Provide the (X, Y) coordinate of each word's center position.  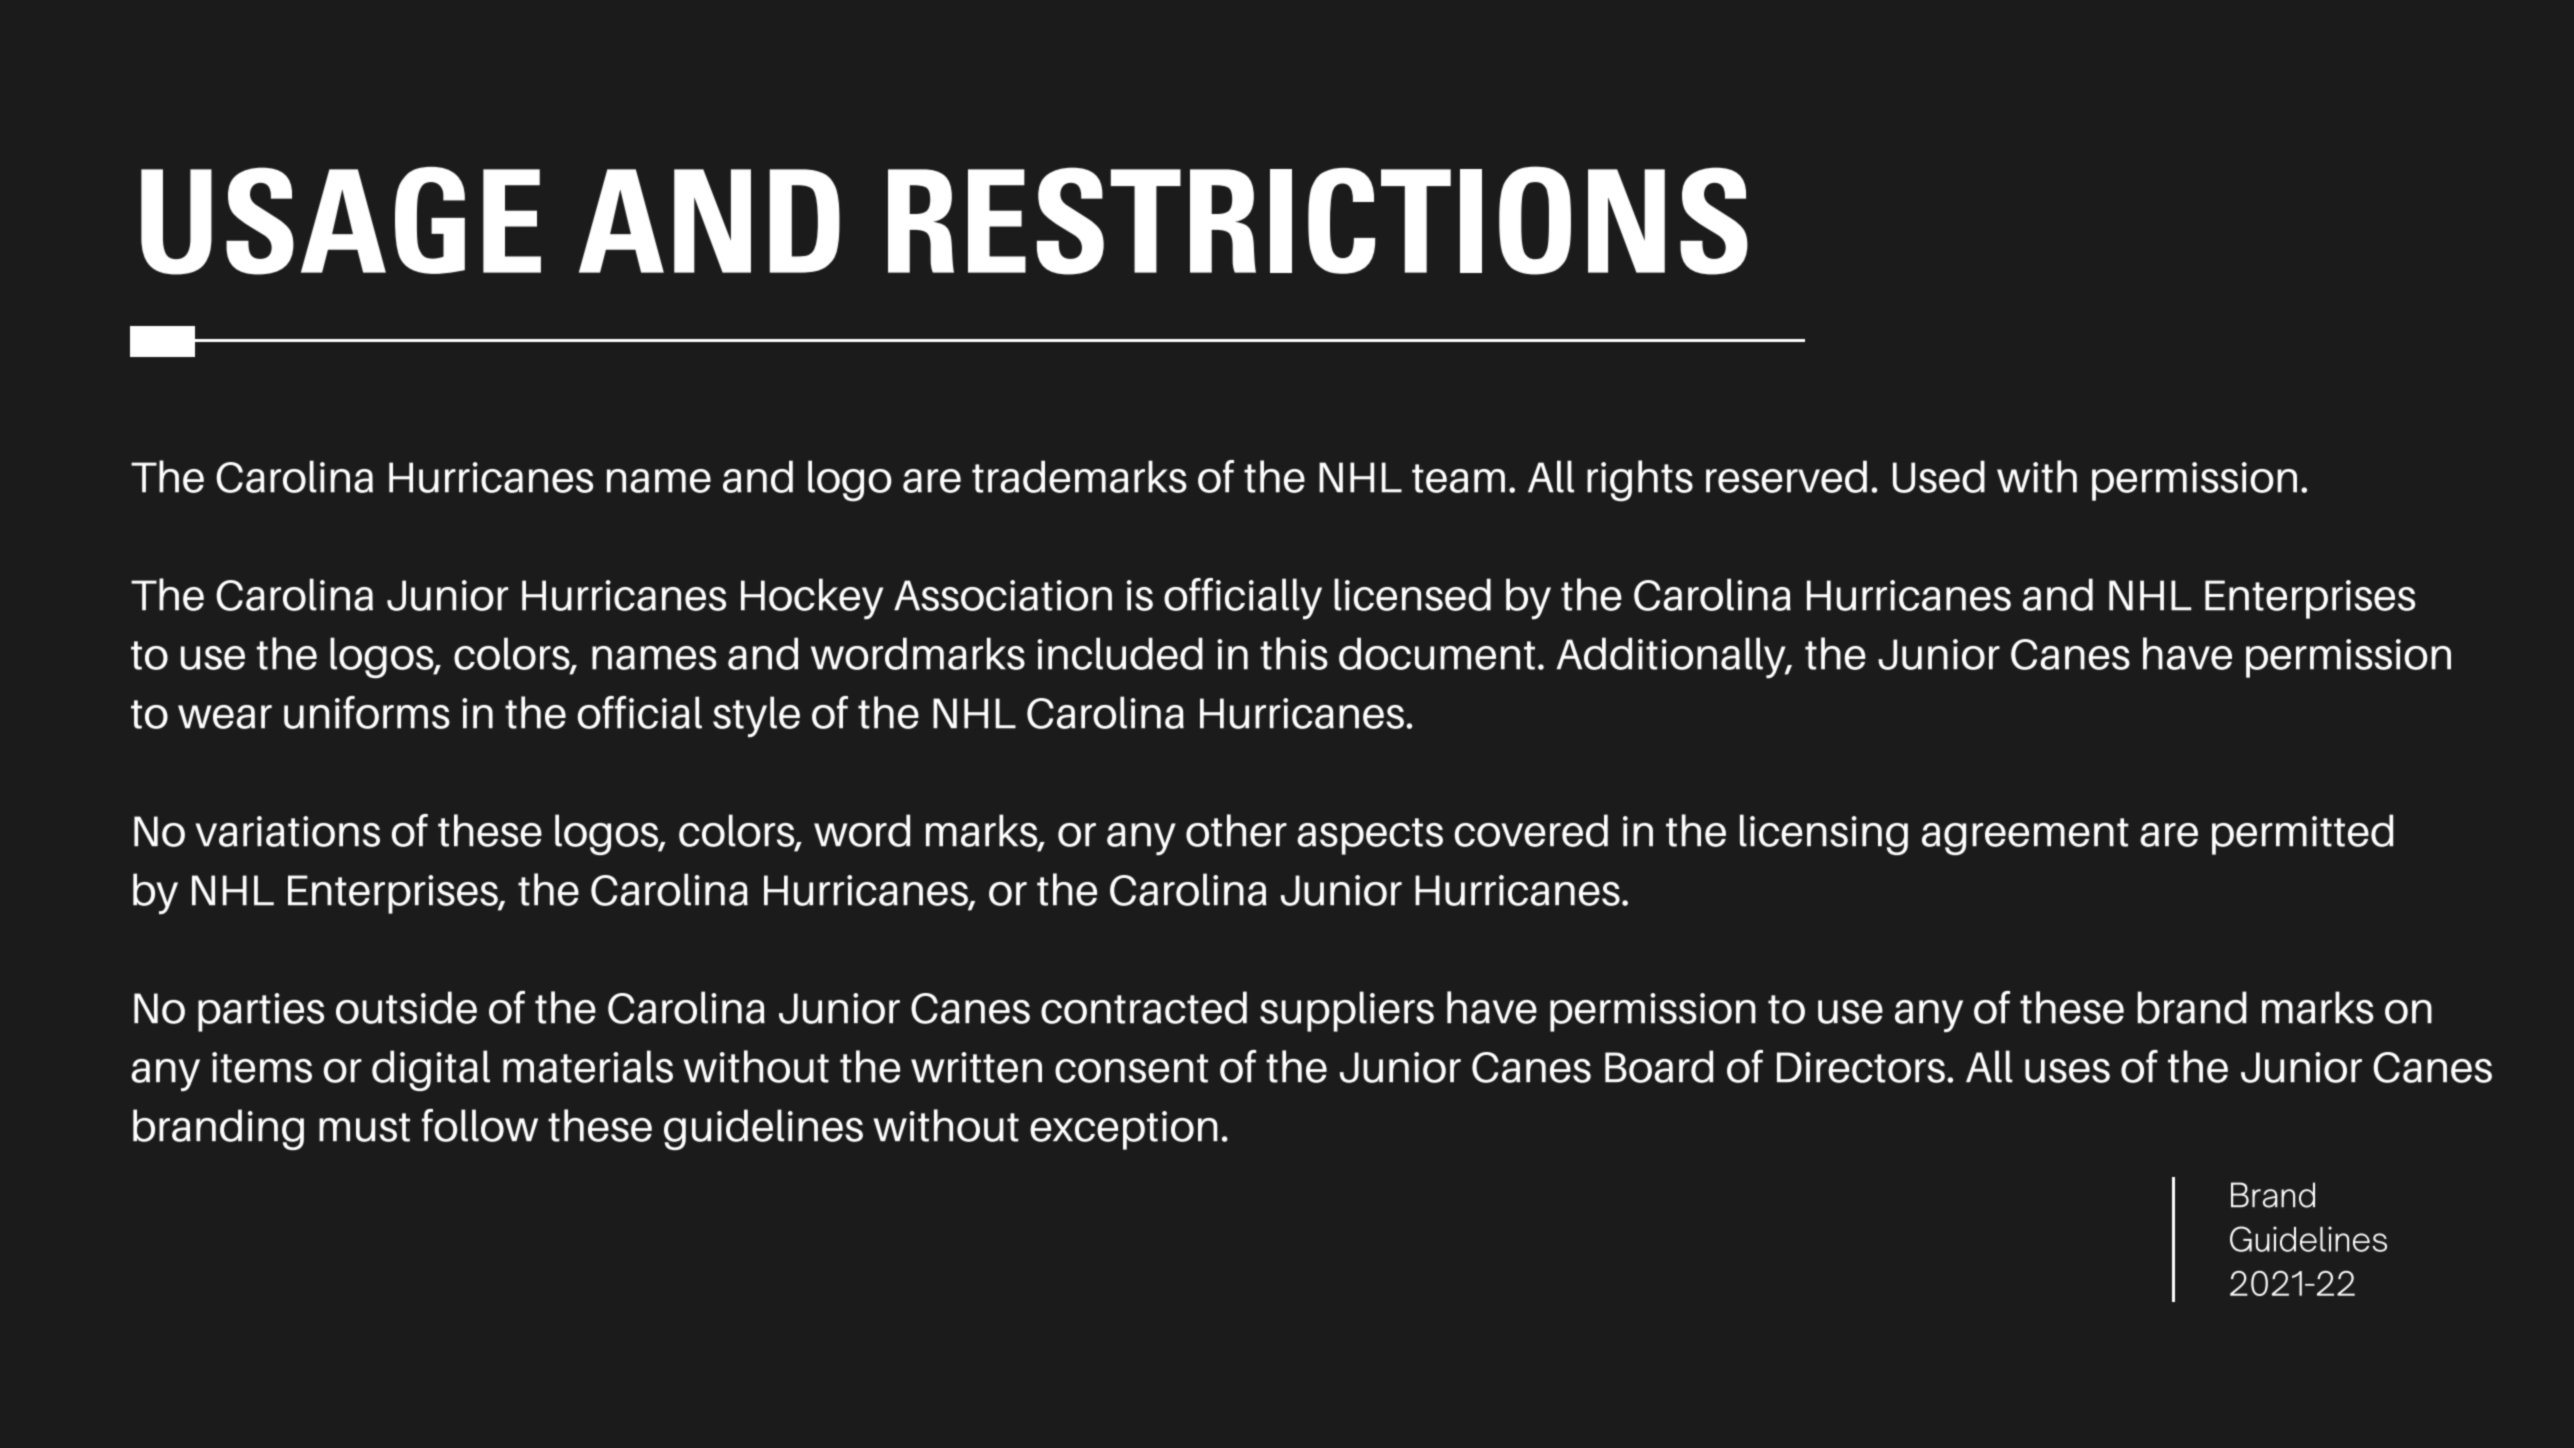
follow (480, 1125)
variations (287, 831)
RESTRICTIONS (1318, 220)
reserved (1786, 476)
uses (2067, 1071)
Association (1003, 595)
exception (1124, 1130)
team (1458, 478)
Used (1939, 476)
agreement (2025, 837)
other (1236, 830)
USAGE (341, 221)
